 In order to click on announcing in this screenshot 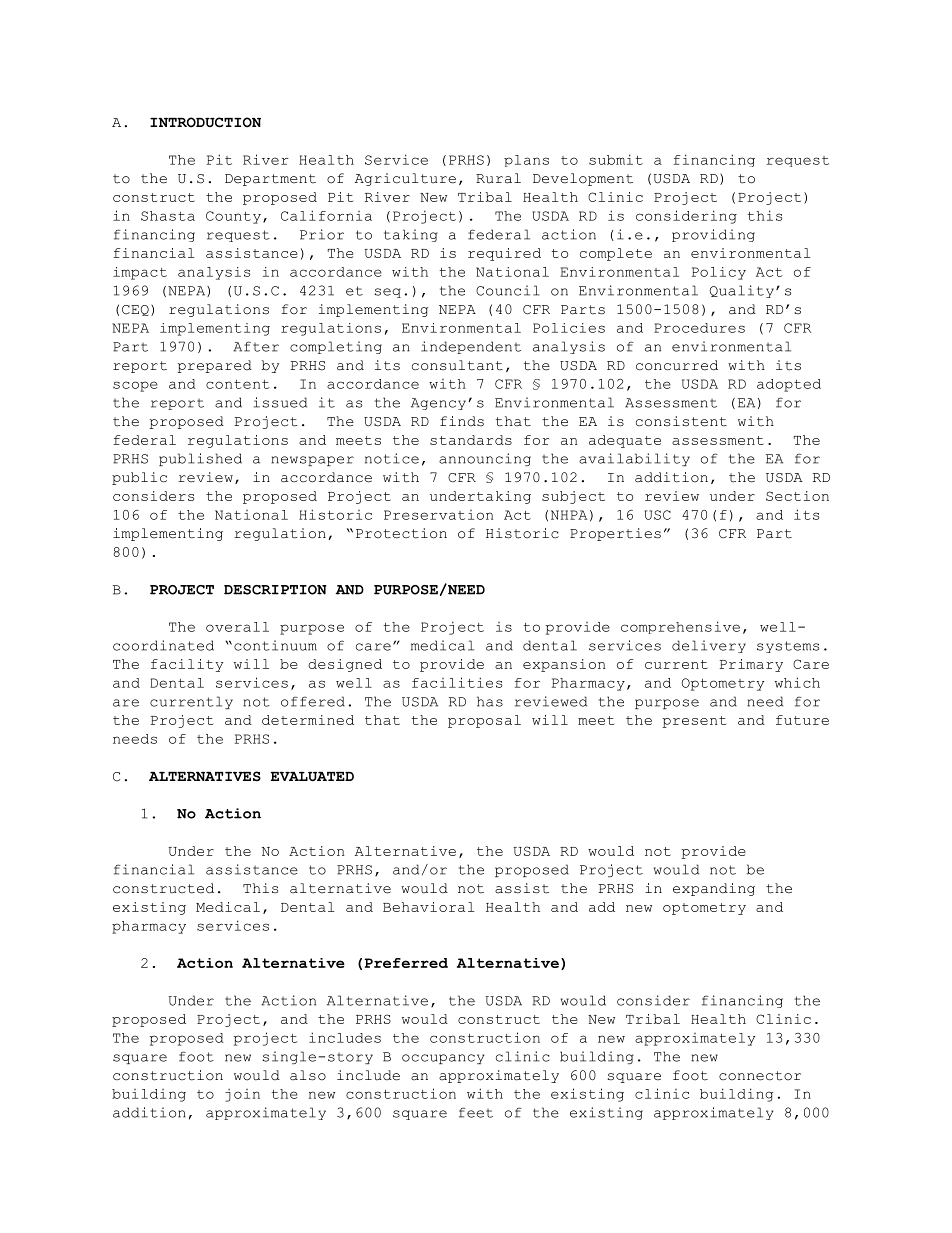, I will do `click(485, 459)`.
